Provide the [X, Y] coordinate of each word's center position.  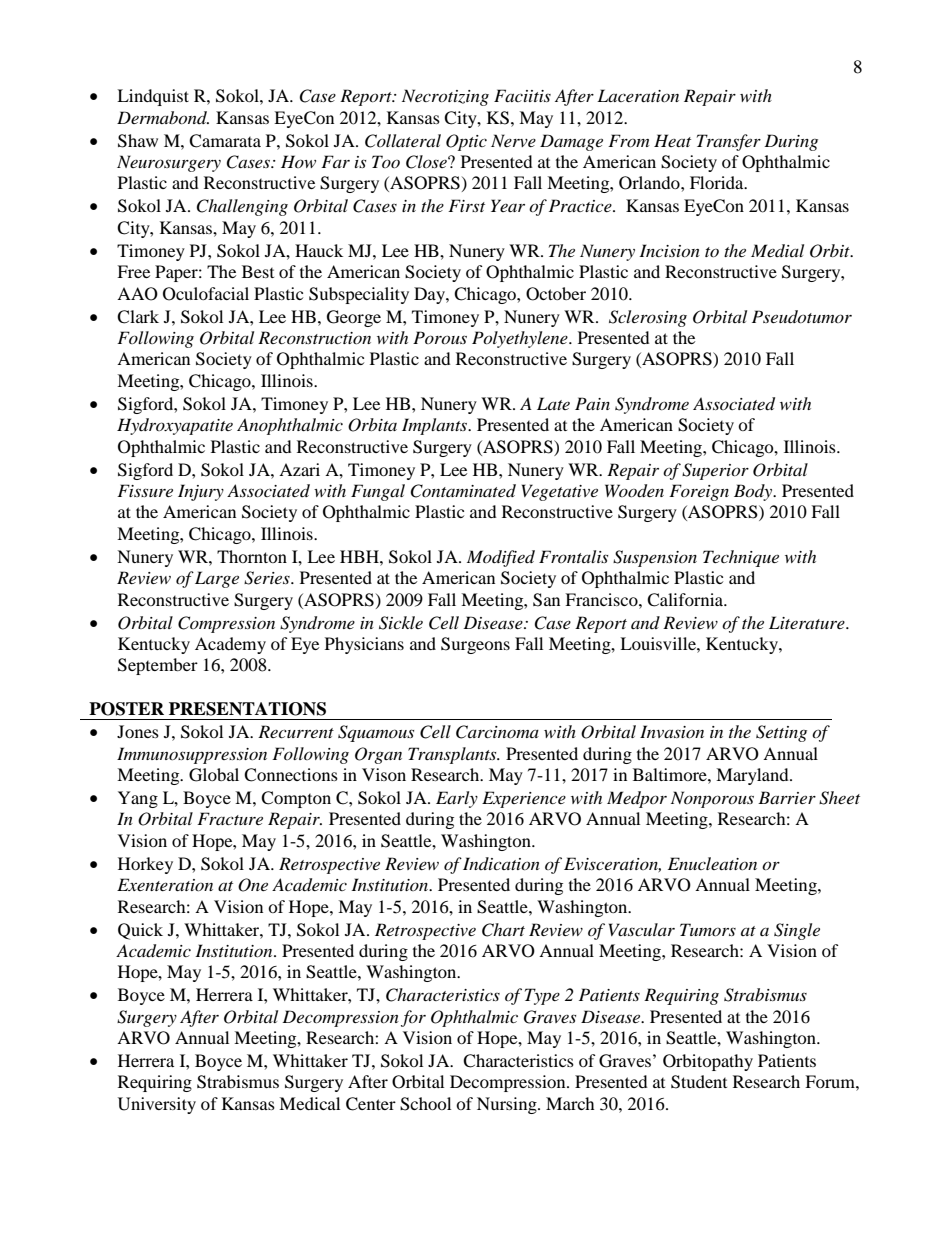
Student [699, 1082]
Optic [466, 142]
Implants [436, 426]
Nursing [508, 1105]
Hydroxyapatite [175, 426]
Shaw [138, 141]
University [157, 1105]
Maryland [753, 776]
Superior [715, 471]
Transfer [729, 142]
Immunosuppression [192, 755]
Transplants [453, 755]
